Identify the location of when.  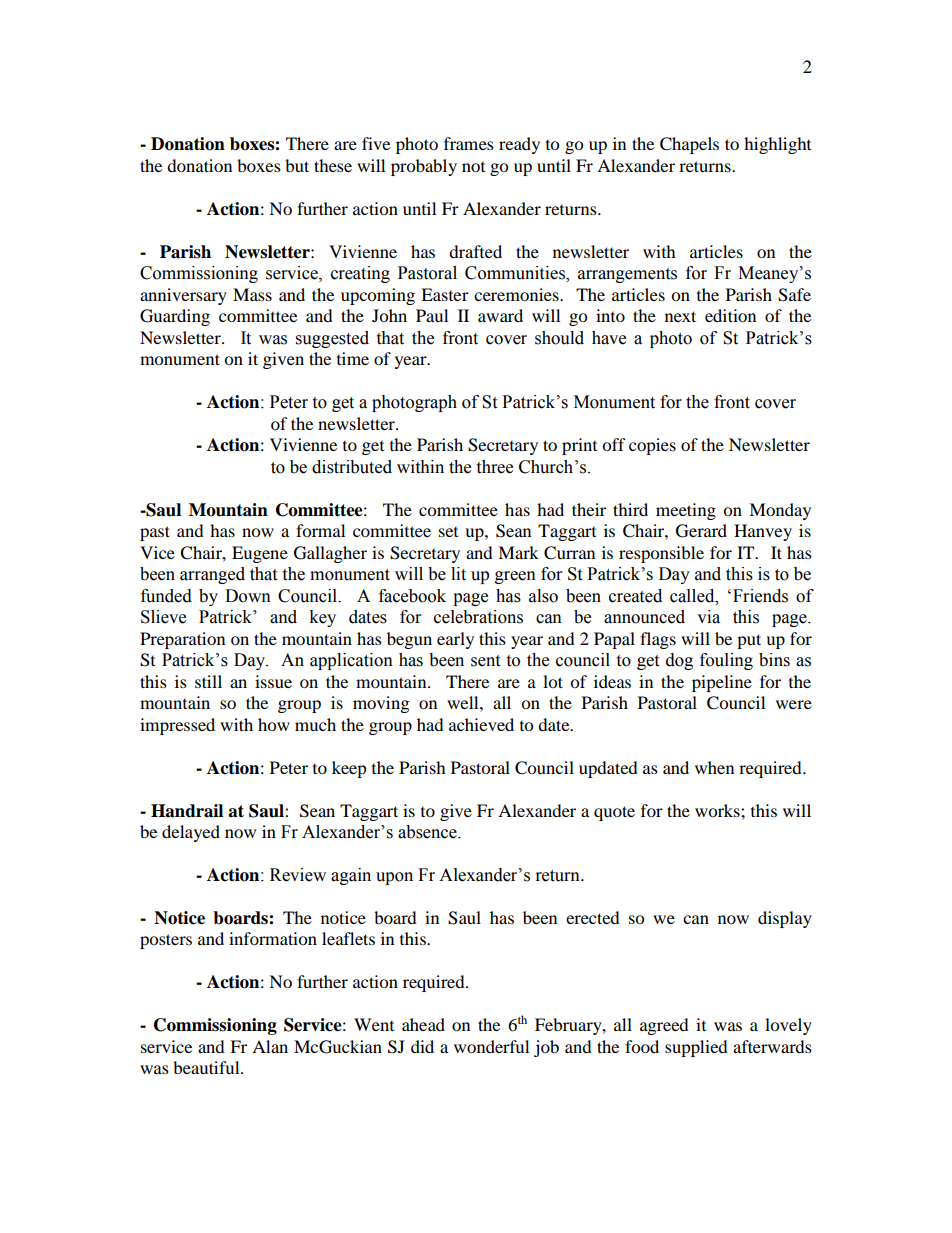
(714, 767).
